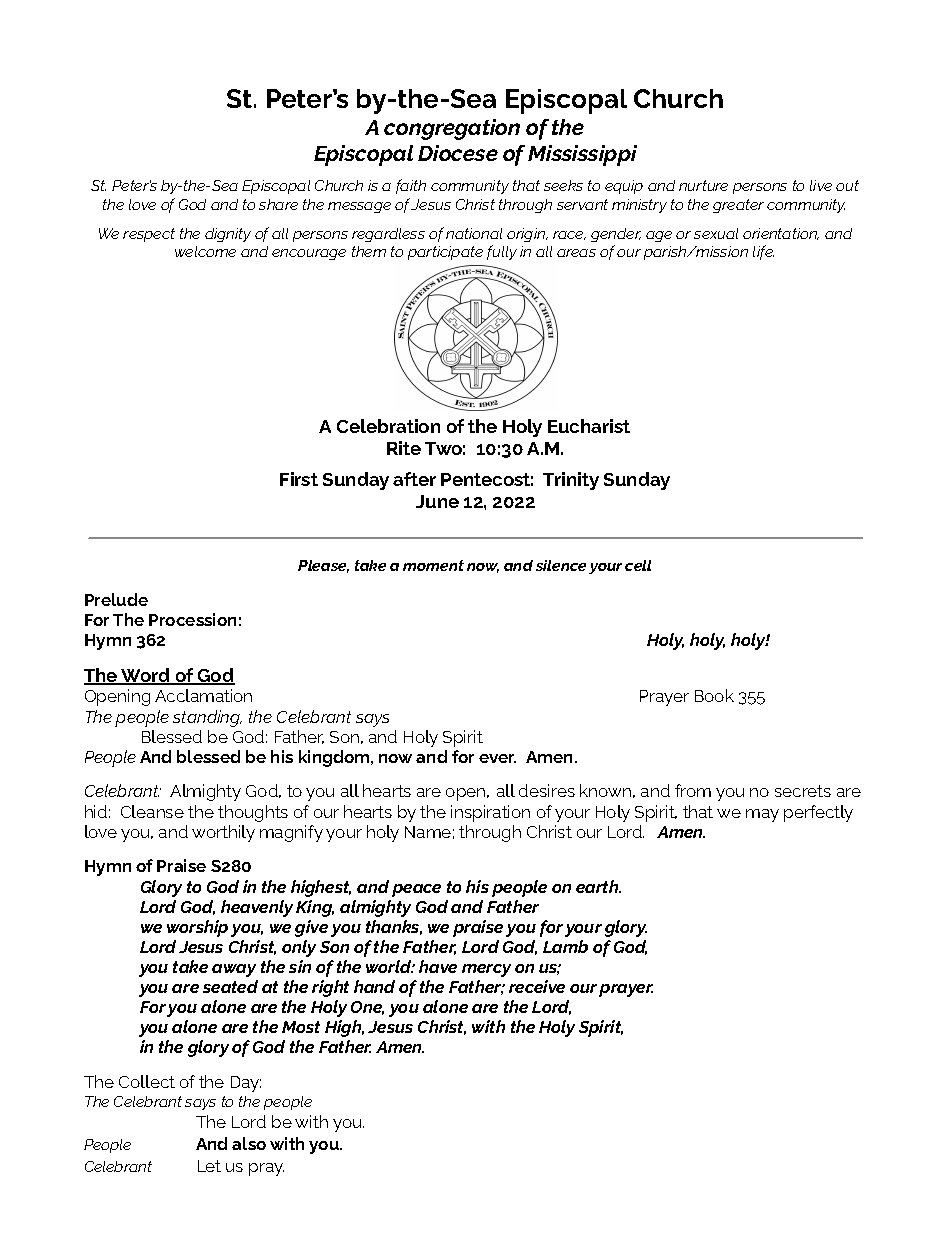 The width and height of the document is (952, 1233). What do you see at coordinates (209, 1166) in the document?
I see `Let` at bounding box center [209, 1166].
